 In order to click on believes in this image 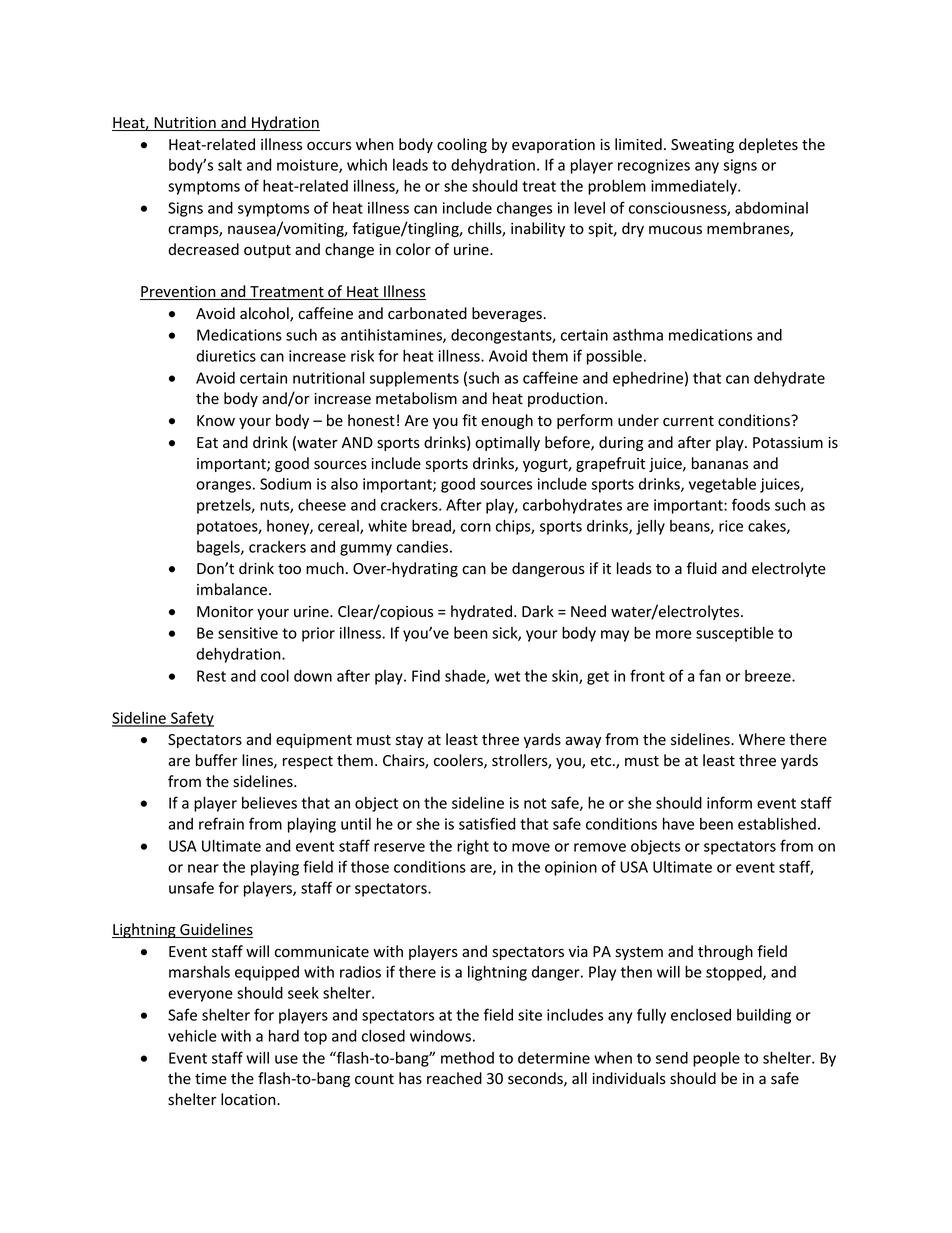, I will do `click(269, 803)`.
